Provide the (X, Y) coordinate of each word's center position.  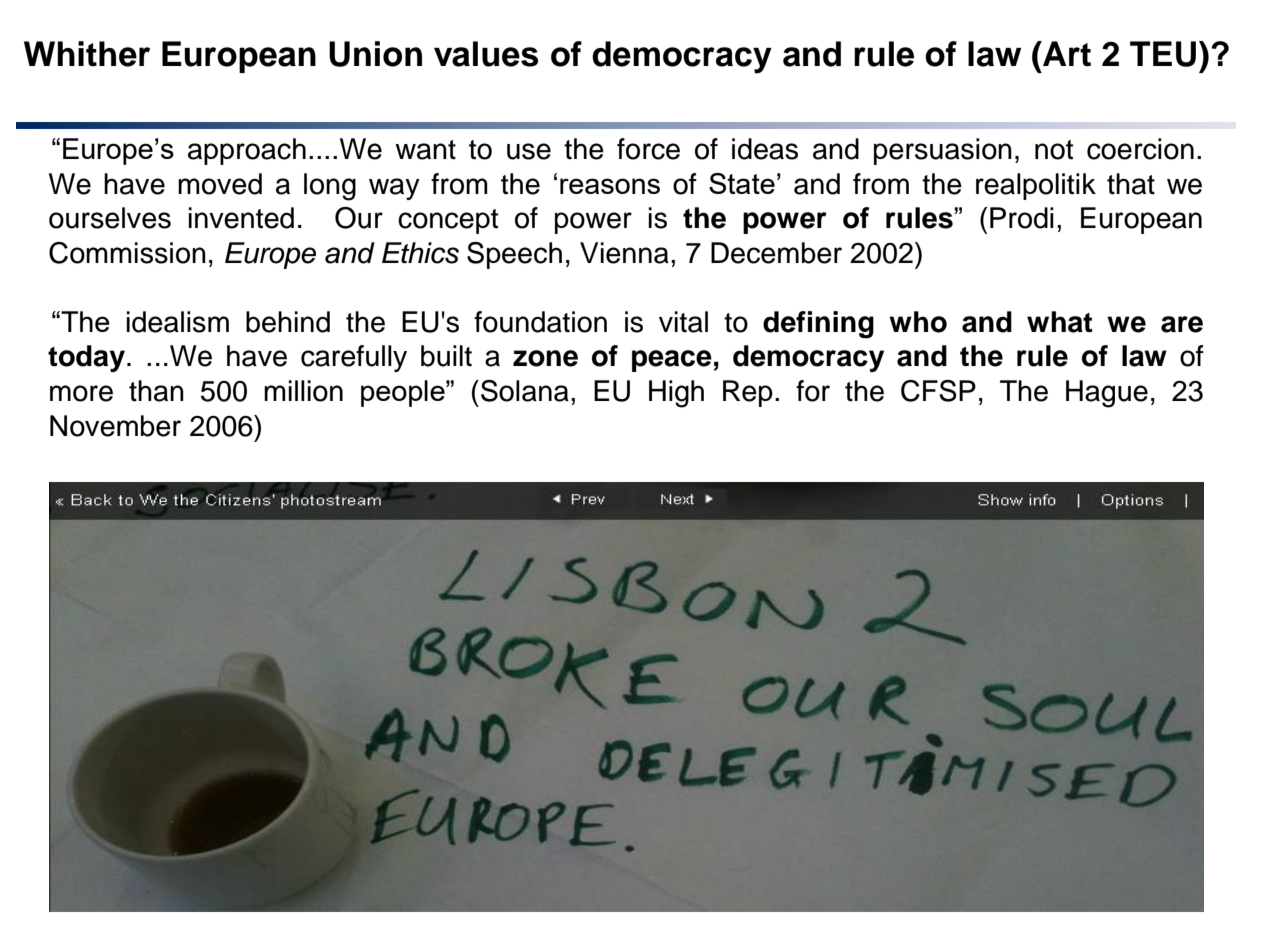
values (486, 54)
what (1060, 322)
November (115, 426)
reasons (610, 186)
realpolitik (1036, 186)
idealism (177, 322)
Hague (1107, 394)
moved (220, 184)
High (676, 394)
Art (1066, 54)
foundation (540, 322)
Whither (87, 54)
